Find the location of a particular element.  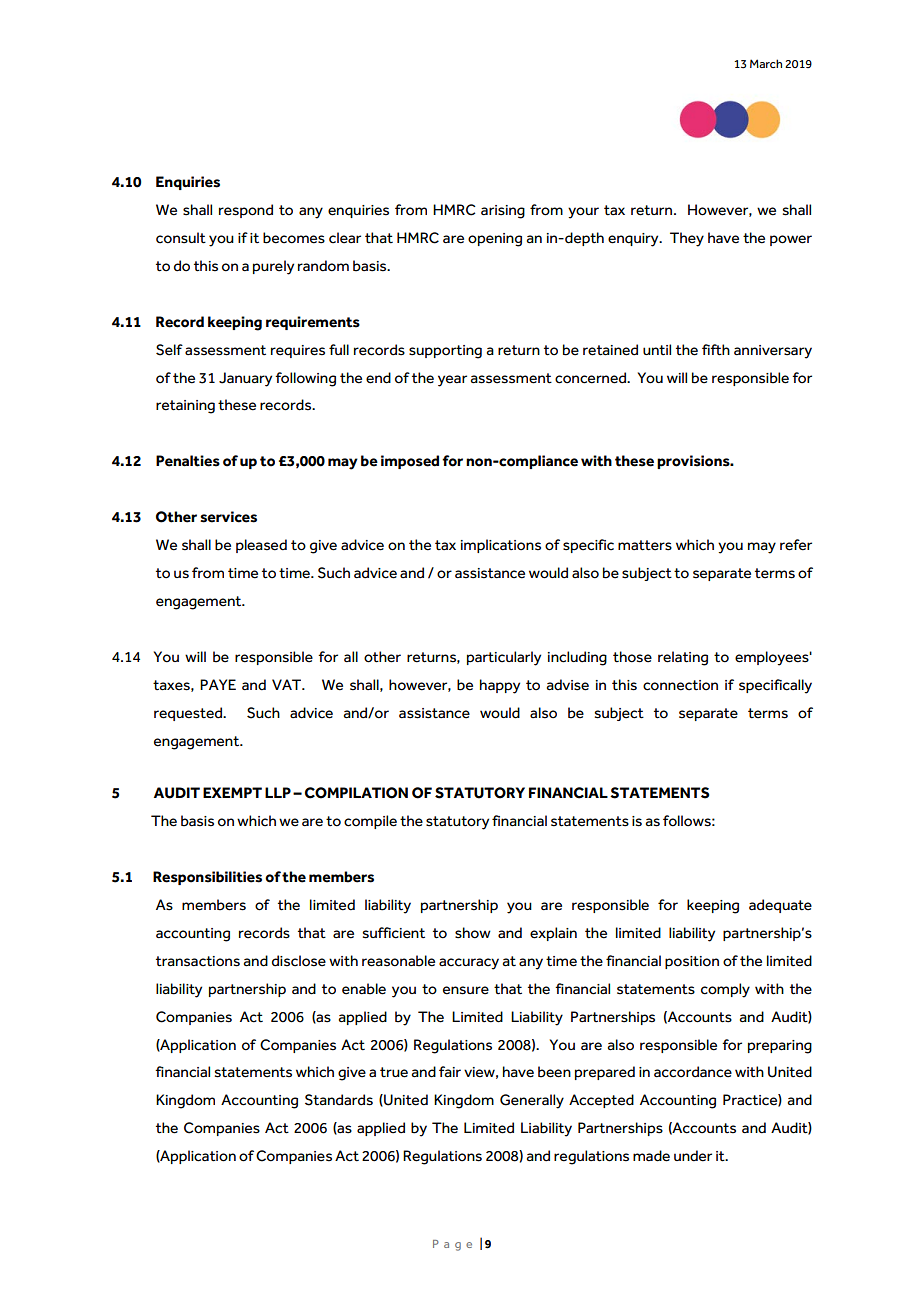

particularly is located at coordinates (504, 658).
